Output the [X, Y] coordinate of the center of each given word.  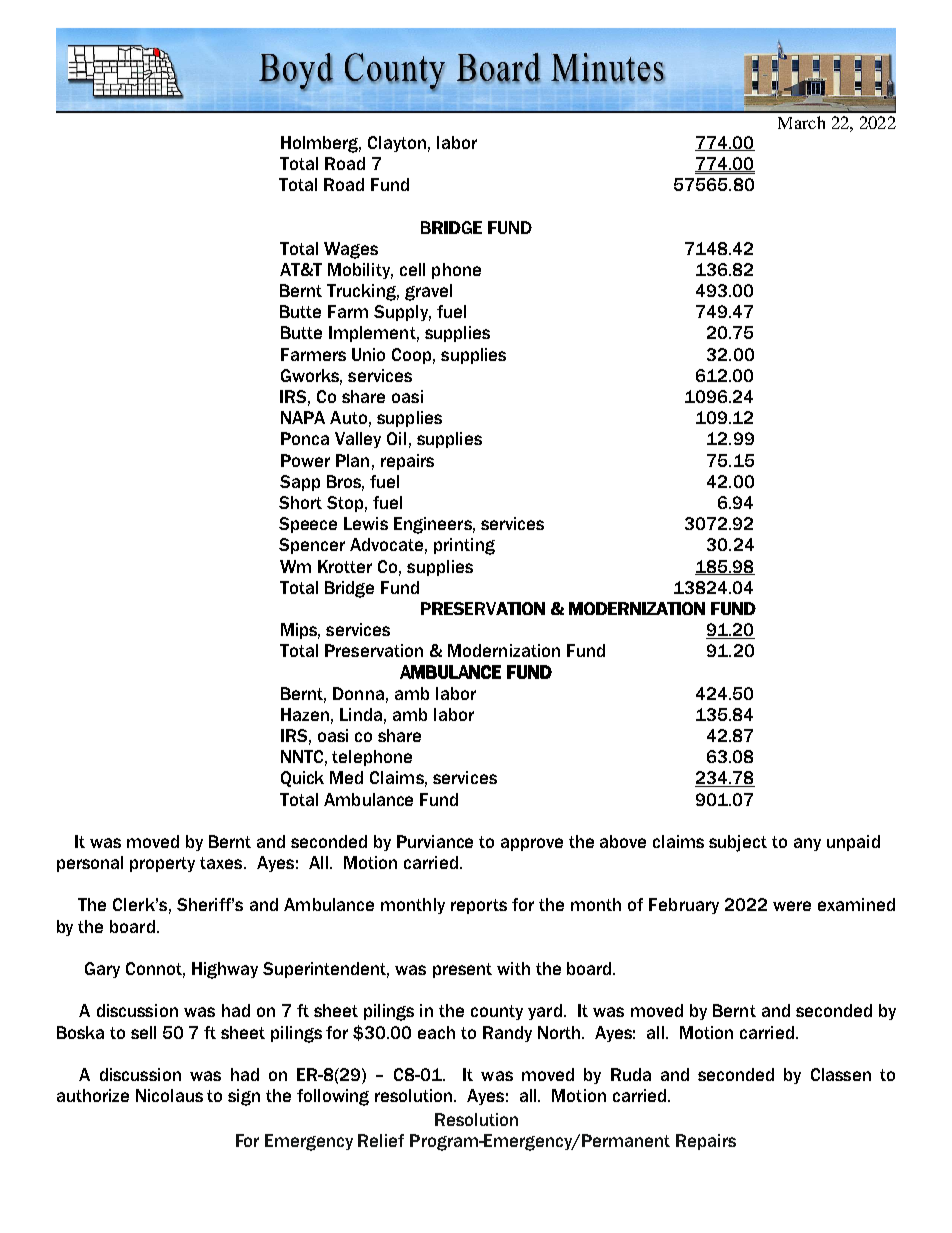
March [801, 122]
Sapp [300, 483]
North [559, 1032]
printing [464, 546]
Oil [396, 438]
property [162, 864]
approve [532, 844]
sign [244, 1097]
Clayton [397, 144]
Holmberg [321, 144]
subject [738, 843]
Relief [381, 1140]
